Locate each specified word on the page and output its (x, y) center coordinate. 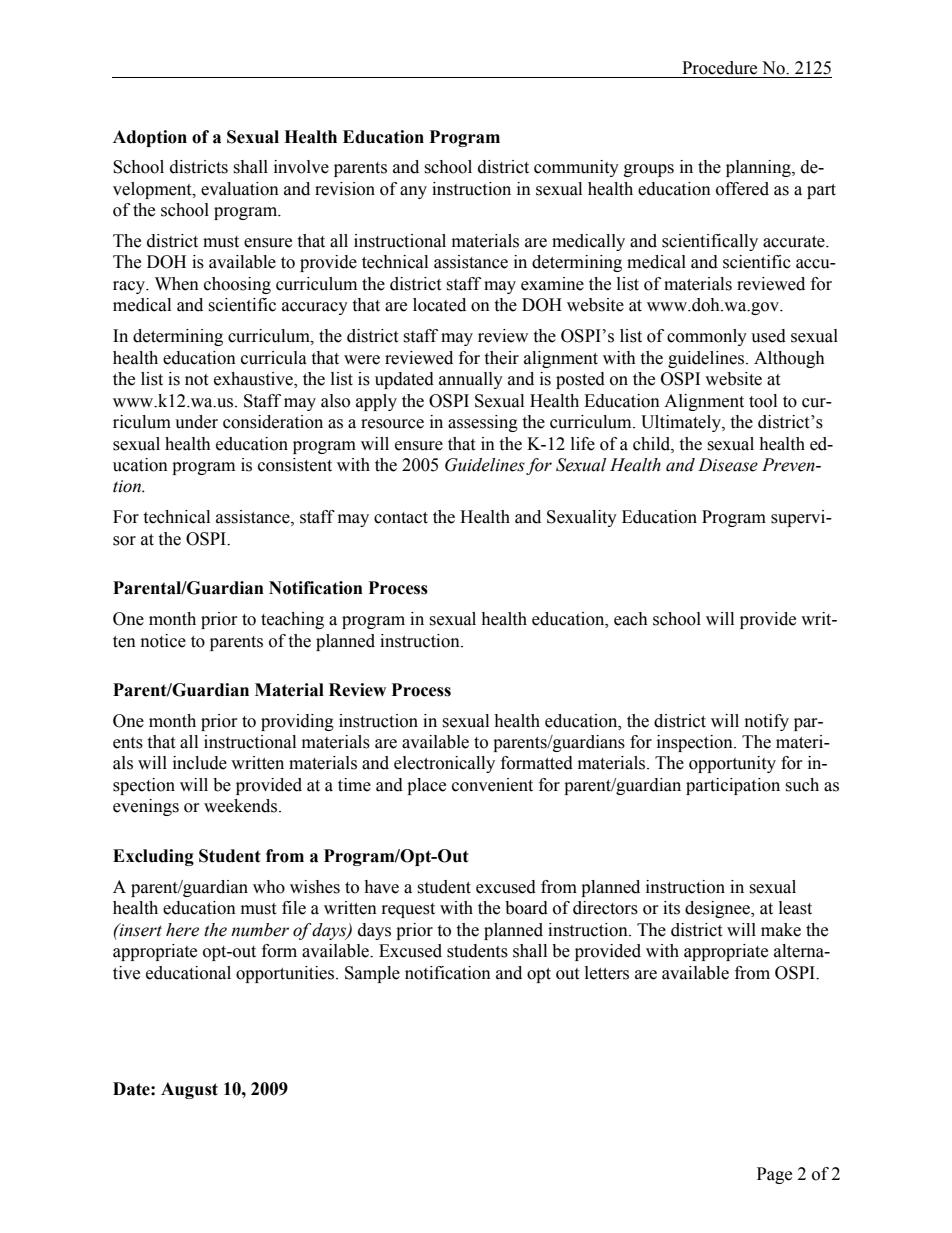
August (189, 1090)
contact (401, 518)
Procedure (719, 68)
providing (297, 722)
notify (767, 722)
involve (301, 167)
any (413, 192)
